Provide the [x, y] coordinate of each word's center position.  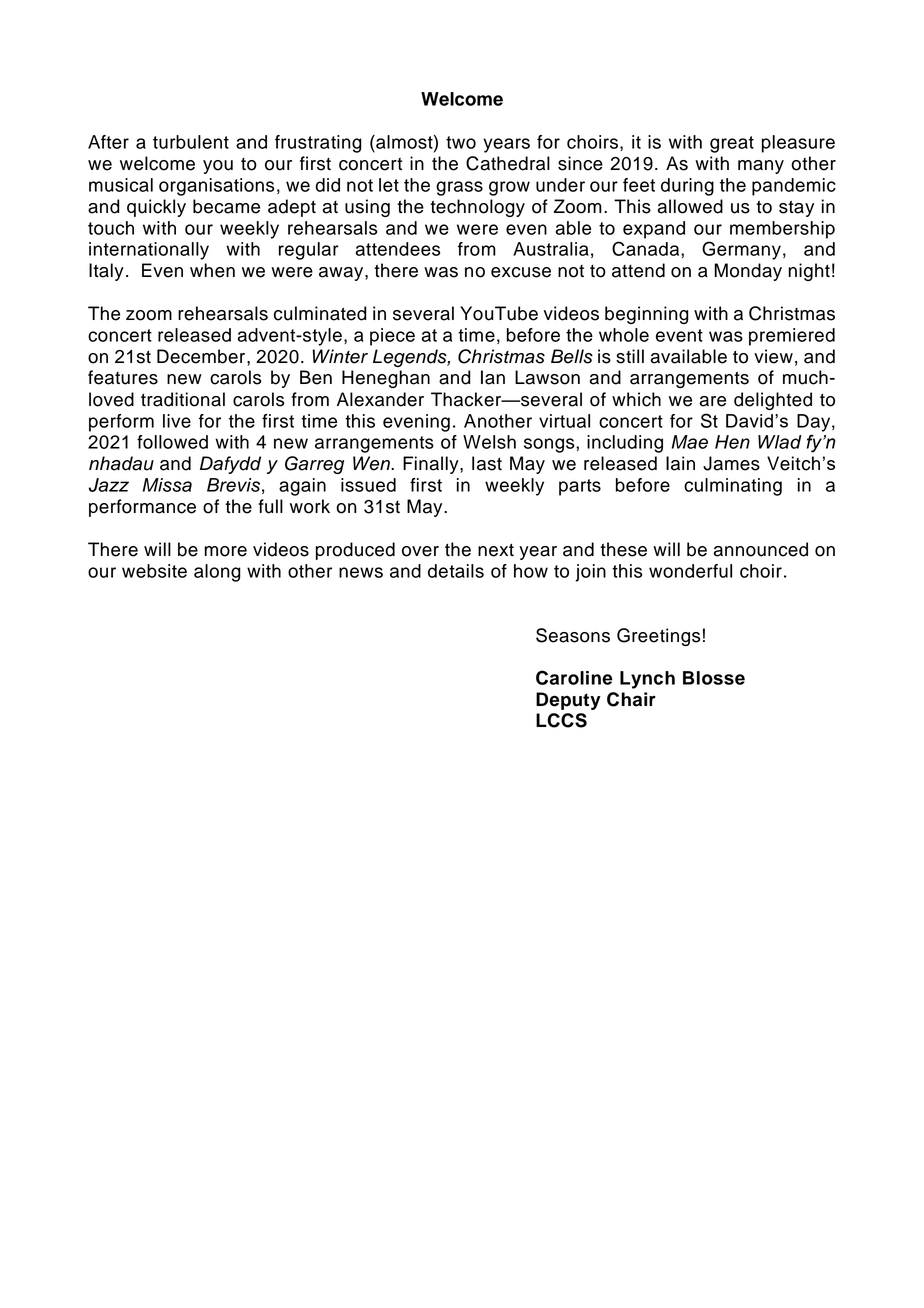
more [225, 551]
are [712, 401]
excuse [521, 272]
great [732, 144]
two [461, 142]
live [177, 421]
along [217, 573]
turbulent [191, 142]
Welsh [489, 442]
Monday [748, 272]
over [420, 551]
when [212, 270]
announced [760, 549]
